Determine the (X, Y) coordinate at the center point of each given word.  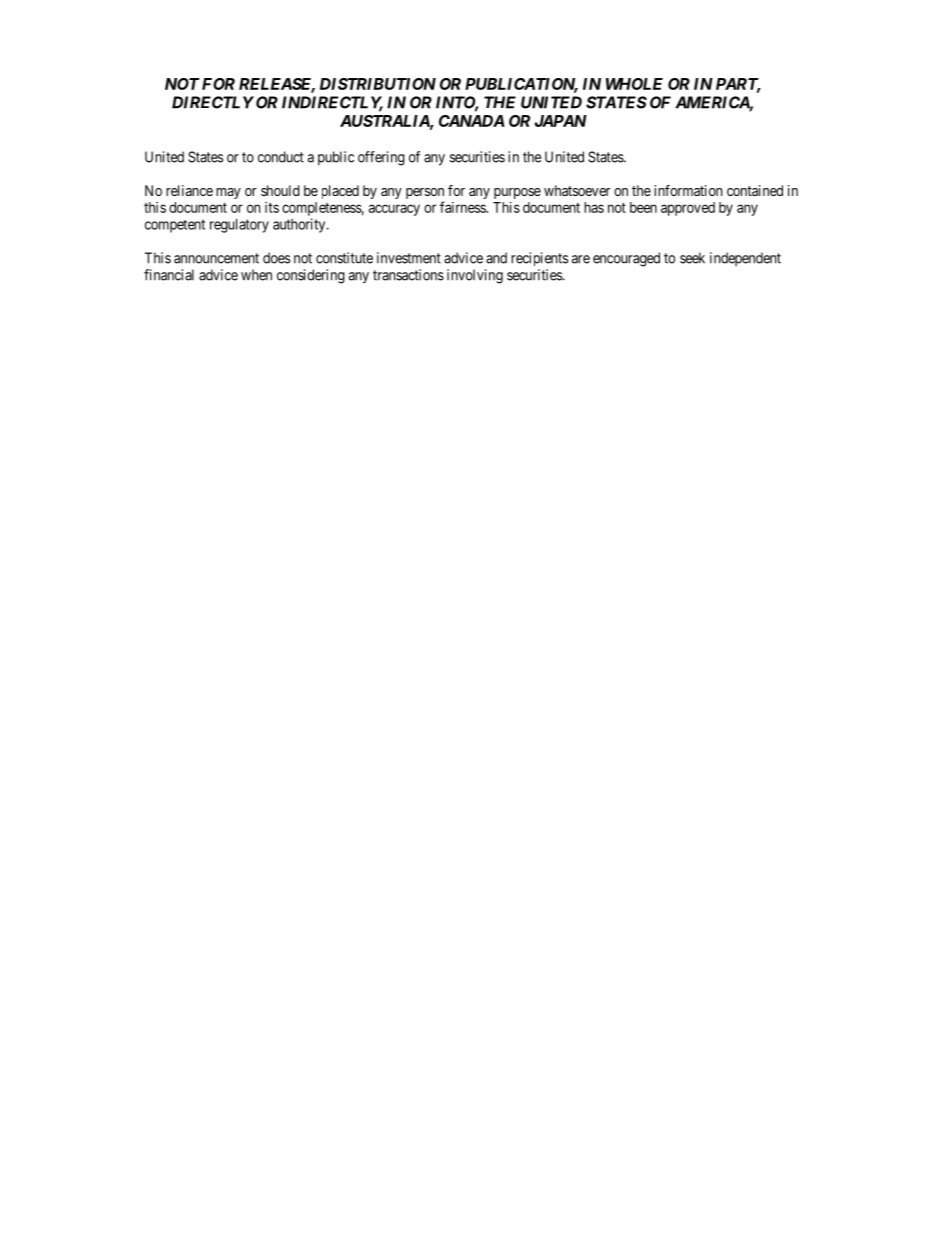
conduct (281, 157)
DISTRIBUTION (378, 84)
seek (692, 258)
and (496, 258)
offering (381, 158)
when (256, 275)
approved (688, 209)
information (688, 190)
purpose (517, 193)
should (280, 190)
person (425, 195)
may (228, 193)
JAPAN (561, 121)
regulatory (239, 226)
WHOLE (634, 84)
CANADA (472, 121)
